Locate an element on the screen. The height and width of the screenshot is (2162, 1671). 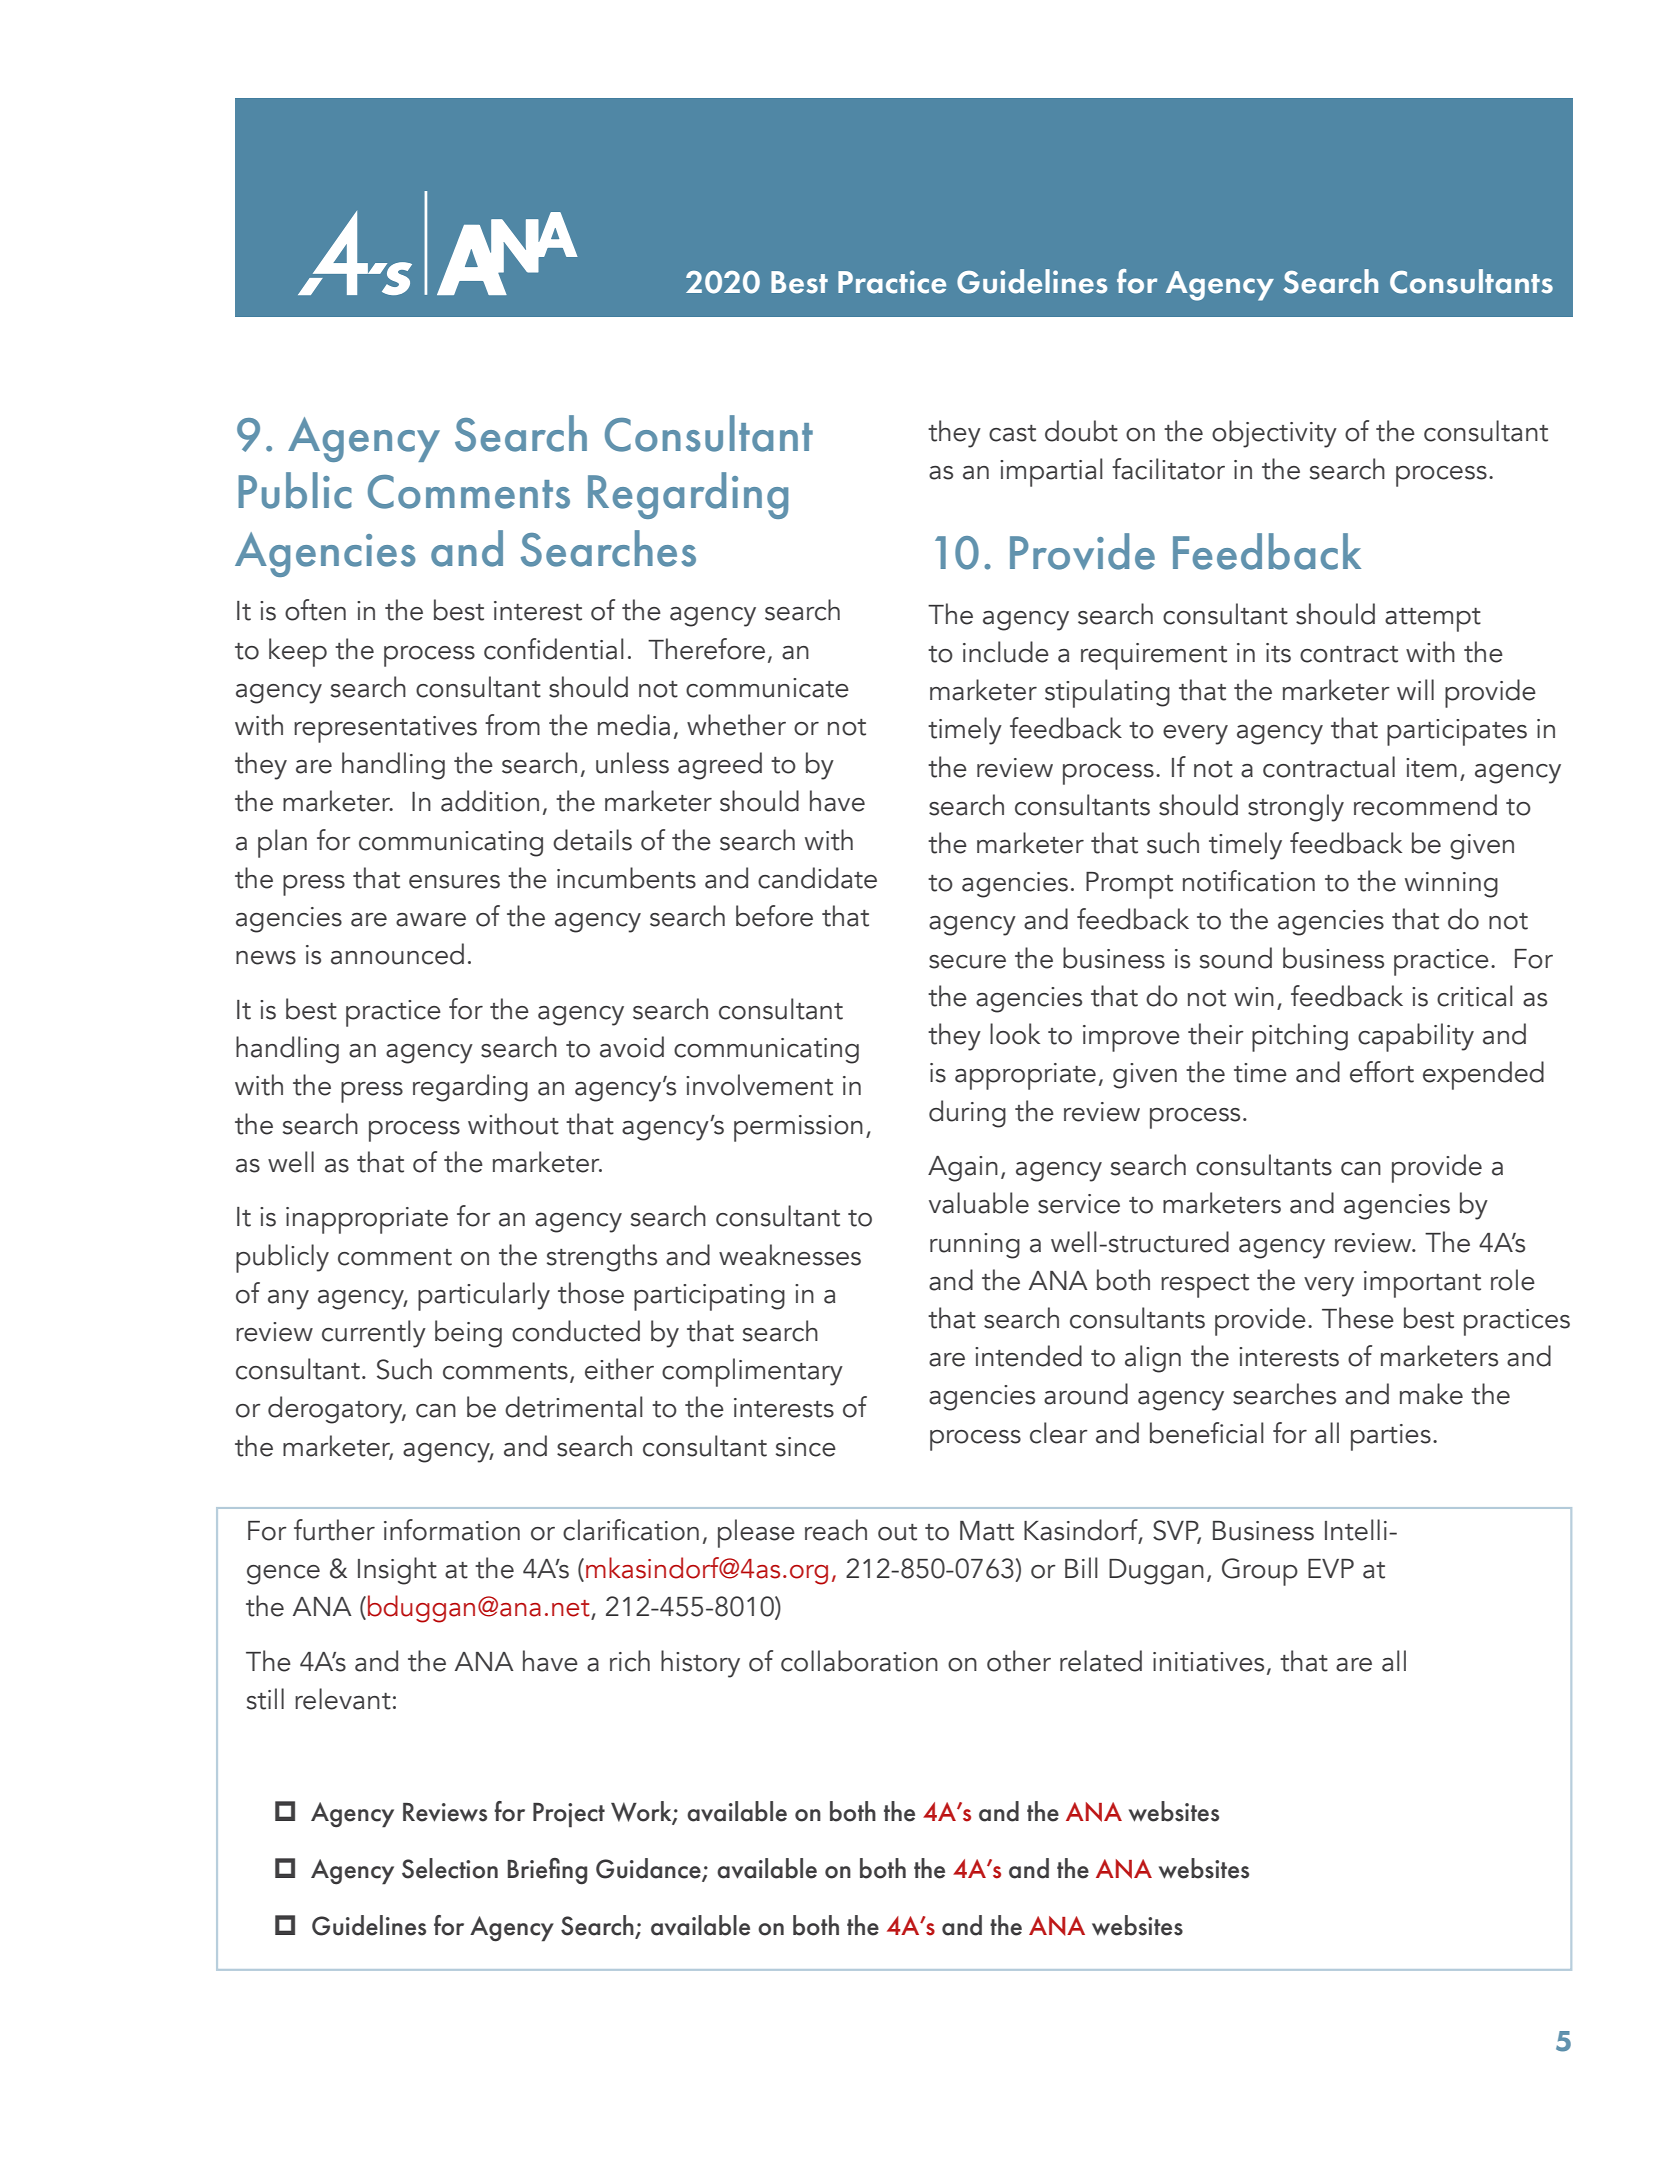
particularly is located at coordinates (484, 1296).
